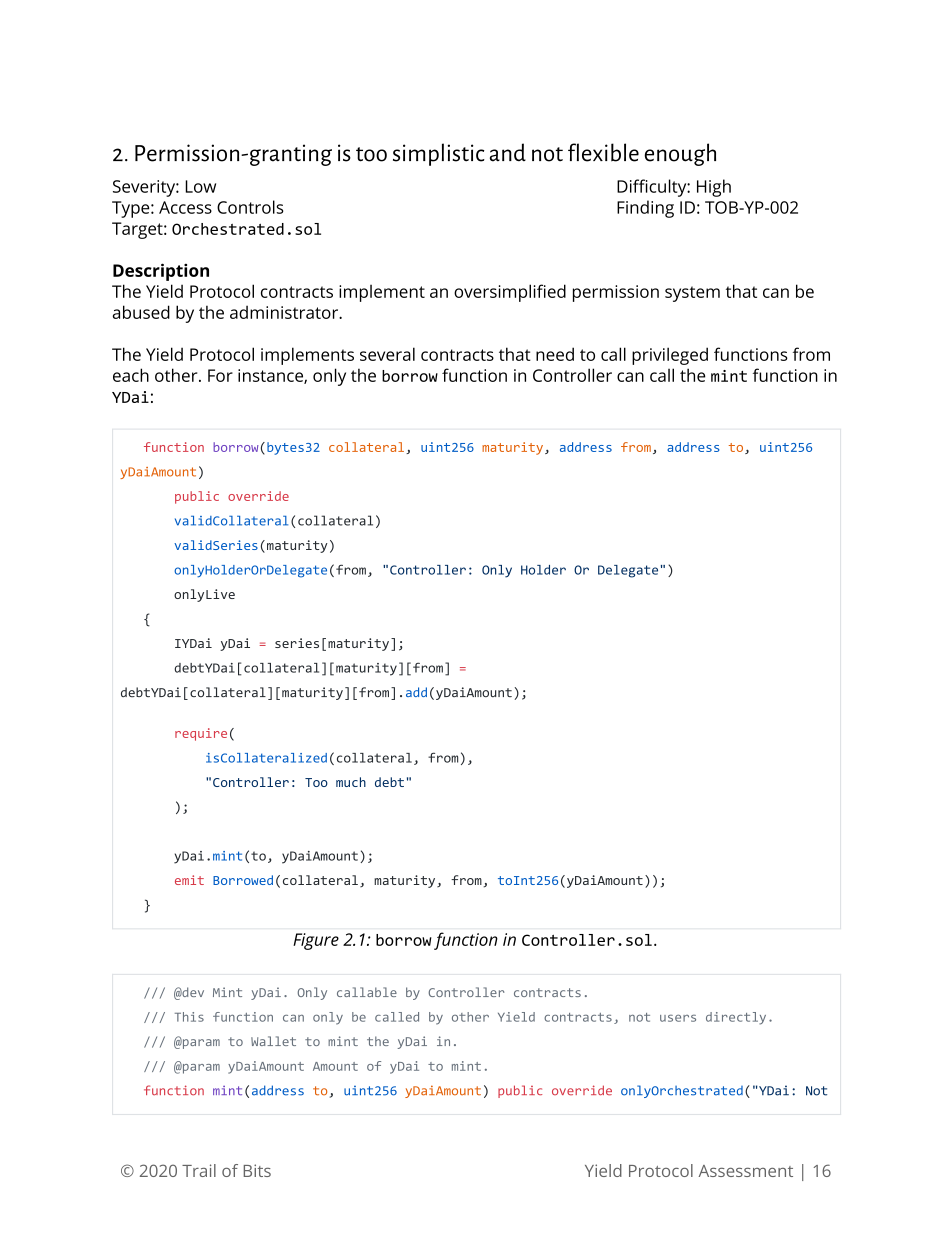 Image resolution: width=952 pixels, height=1233 pixels. I want to click on privileged, so click(670, 356).
